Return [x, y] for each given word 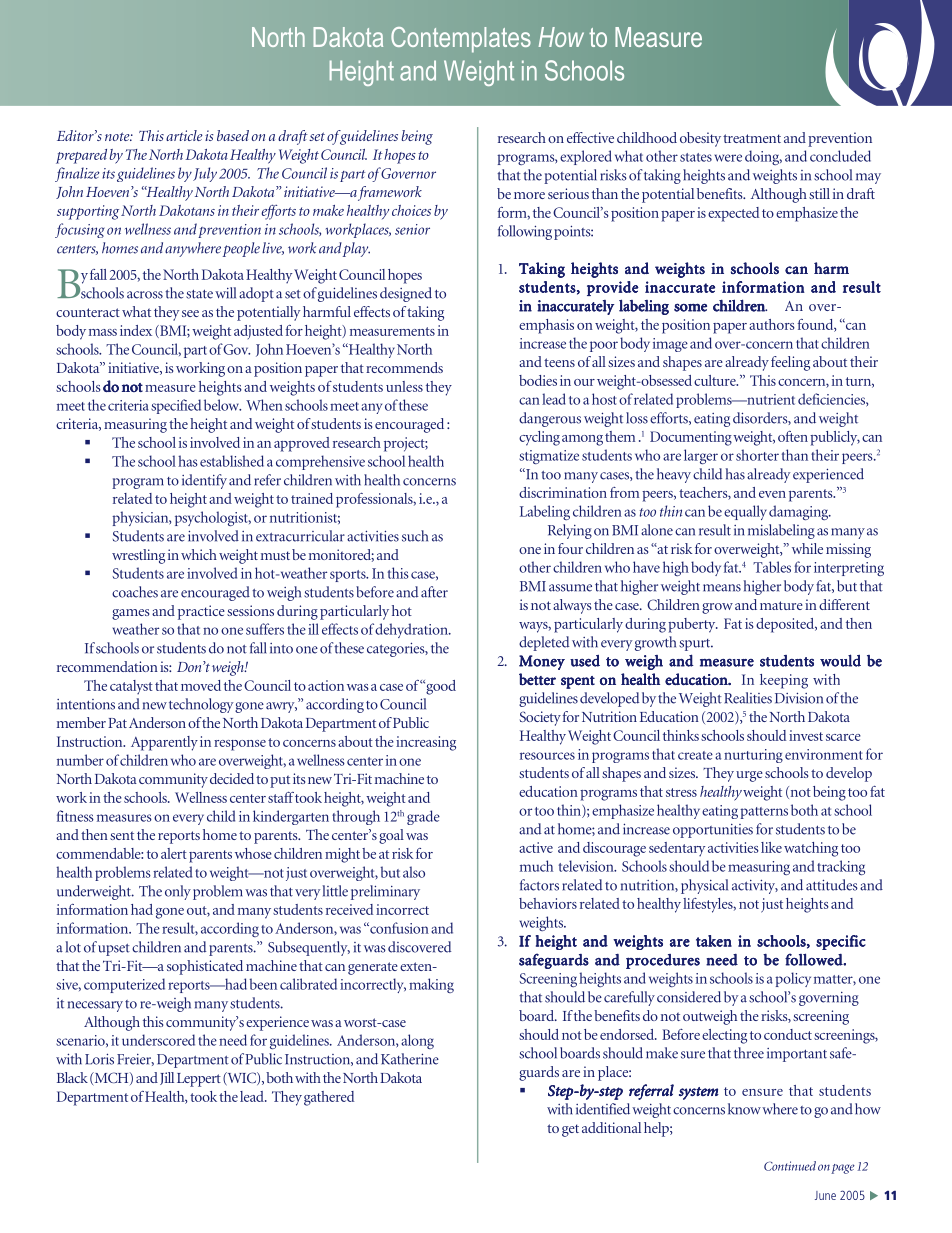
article [184, 135]
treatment [752, 138]
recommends [404, 367]
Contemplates [461, 40]
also [414, 872]
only [178, 892]
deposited [786, 625]
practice [201, 612]
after [434, 592]
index [136, 330]
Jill [167, 1078]
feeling [790, 363]
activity [755, 886]
